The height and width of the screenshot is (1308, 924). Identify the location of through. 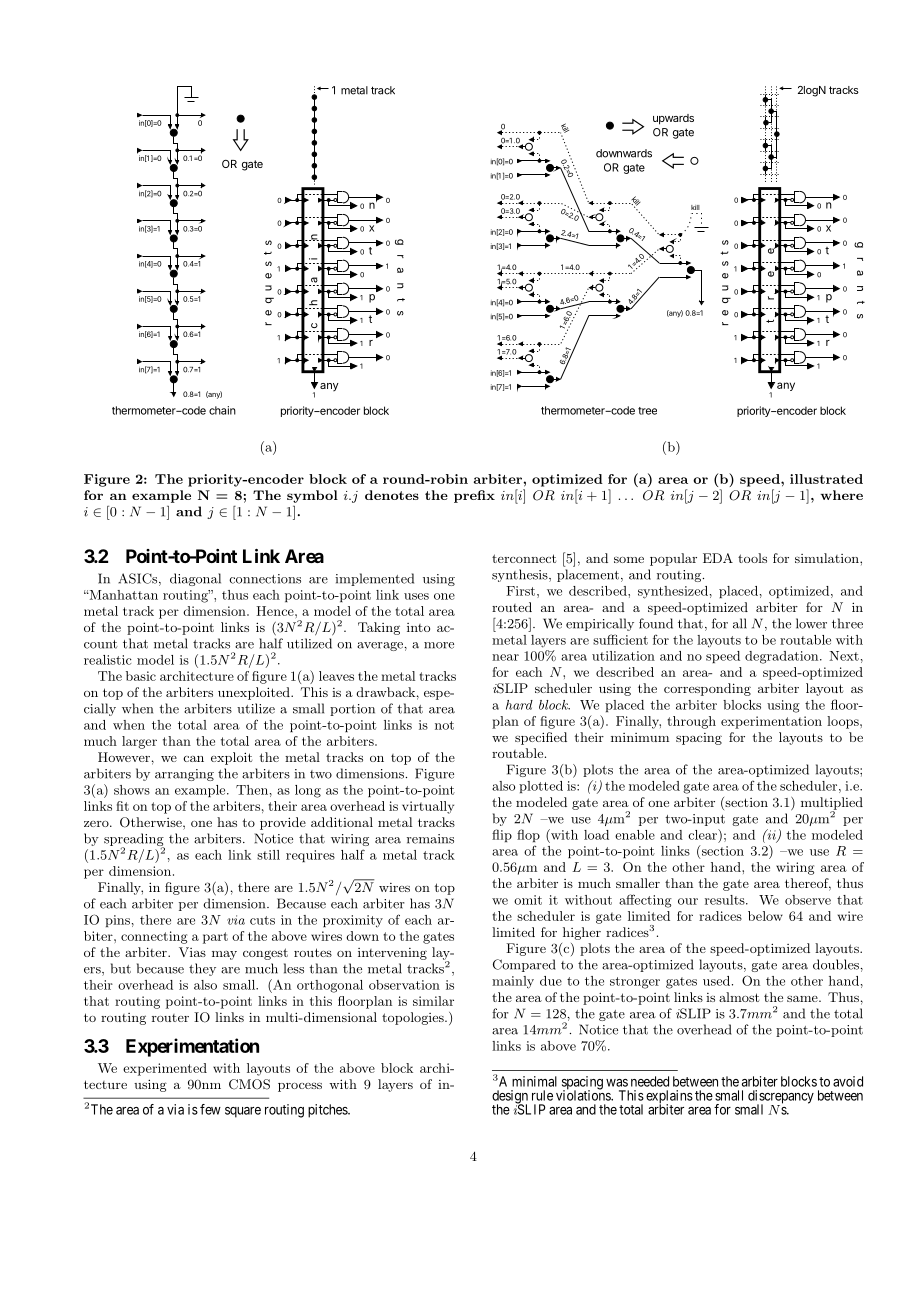
(691, 722).
